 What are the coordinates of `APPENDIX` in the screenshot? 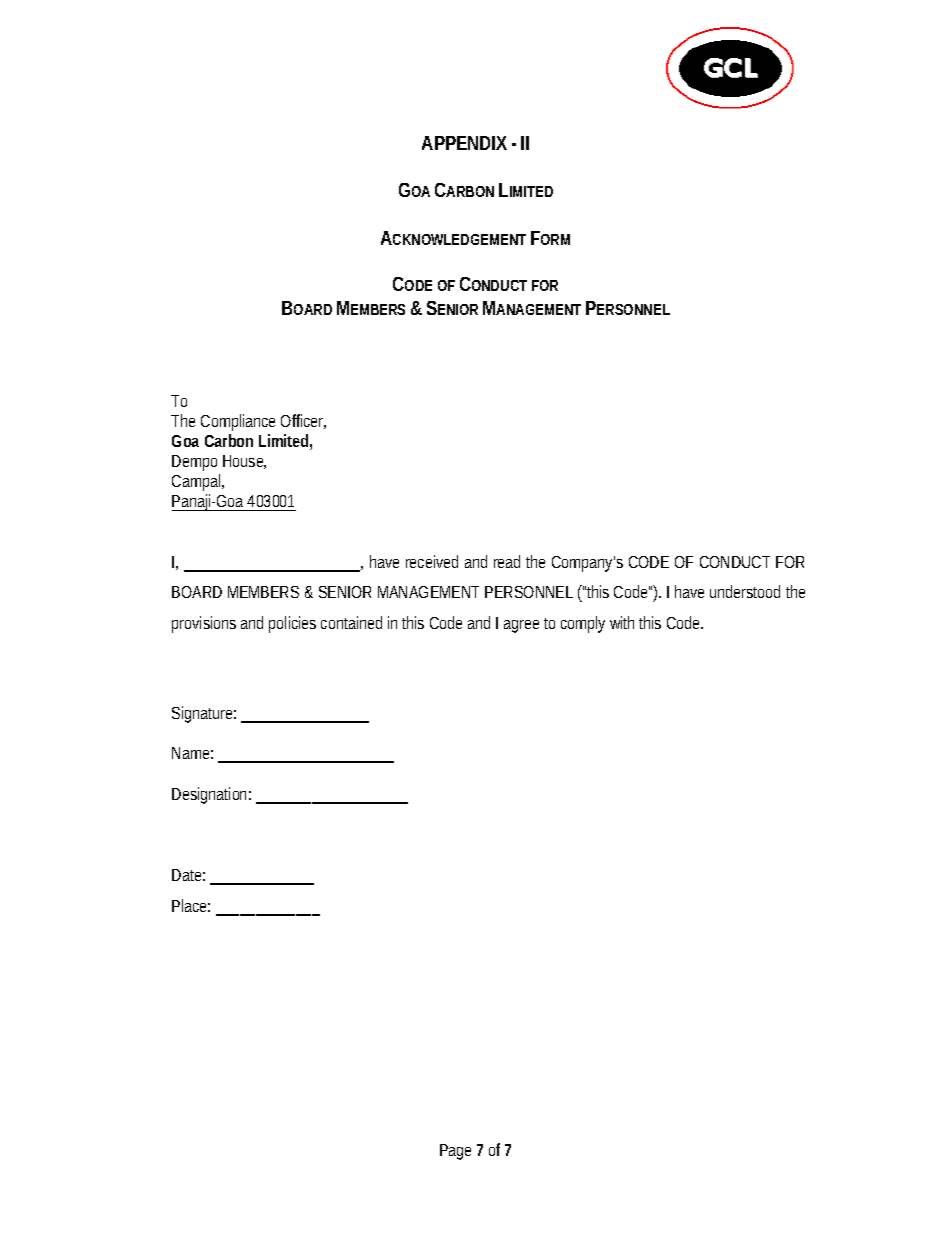 It's located at (464, 143).
